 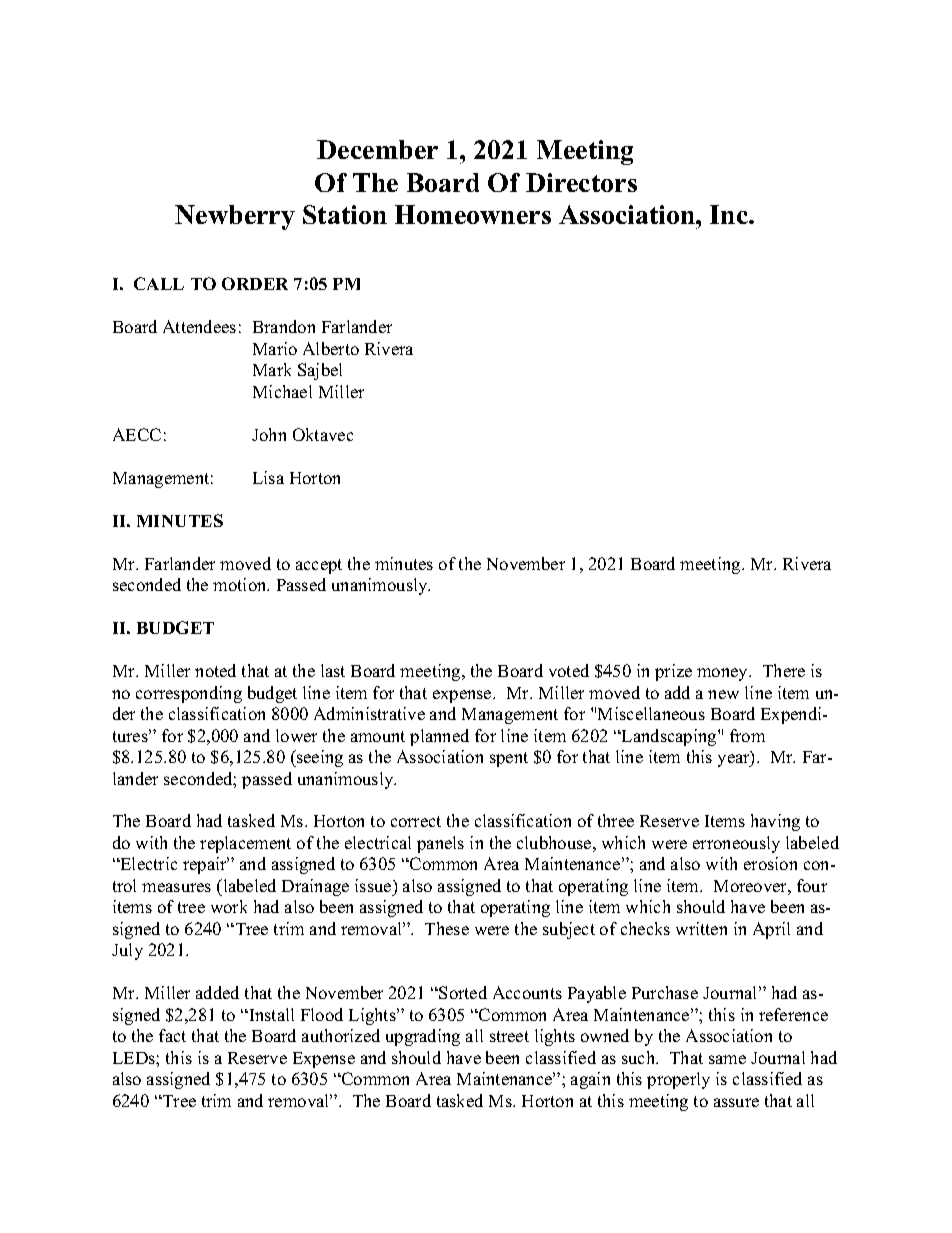 I want to click on Directors, so click(x=581, y=182).
